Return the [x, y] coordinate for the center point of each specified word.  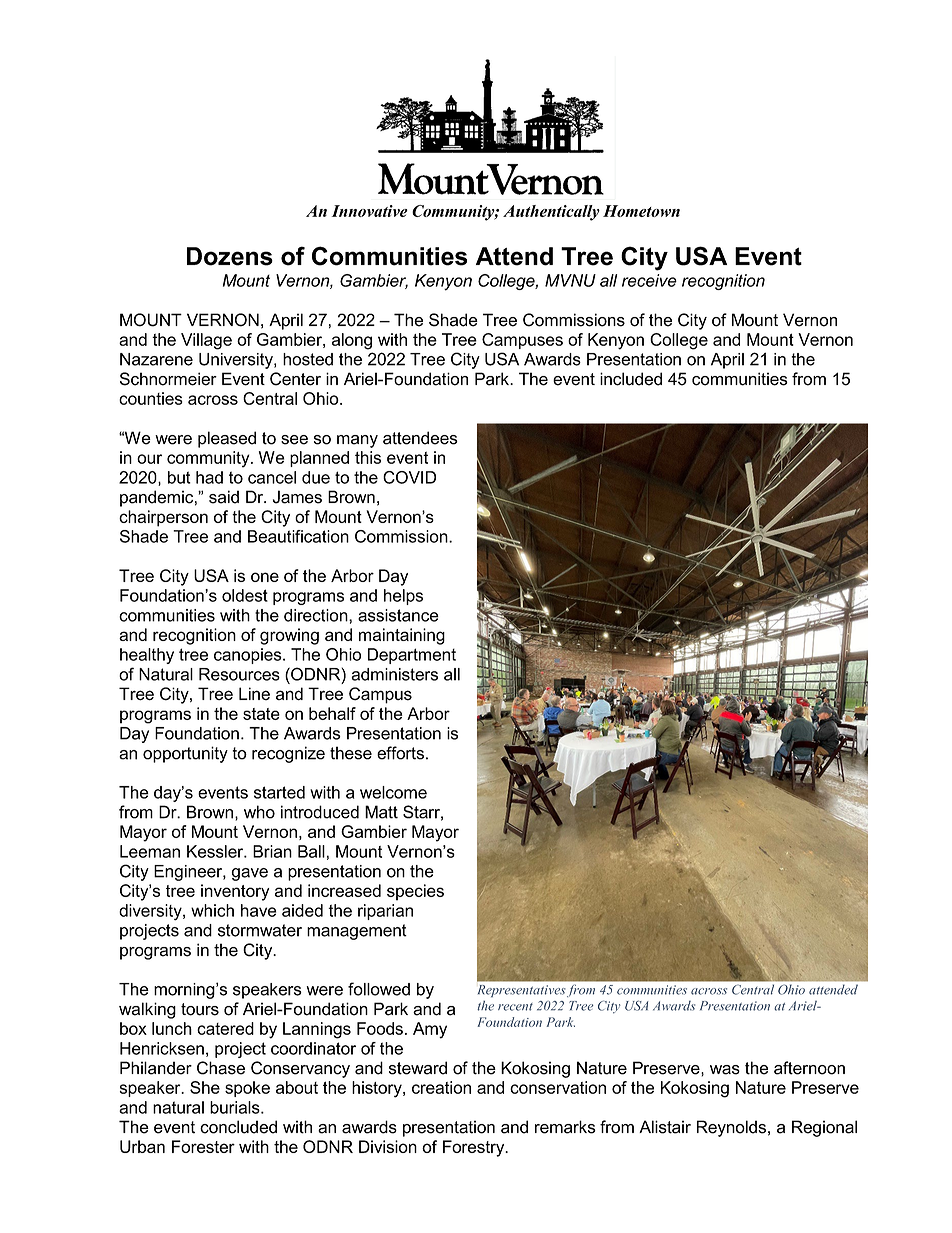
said [224, 497]
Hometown [641, 211]
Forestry [475, 1148]
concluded [238, 1127]
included [631, 379]
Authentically [551, 213]
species [415, 892]
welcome [393, 792]
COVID [409, 477]
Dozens [230, 256]
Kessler [216, 851]
